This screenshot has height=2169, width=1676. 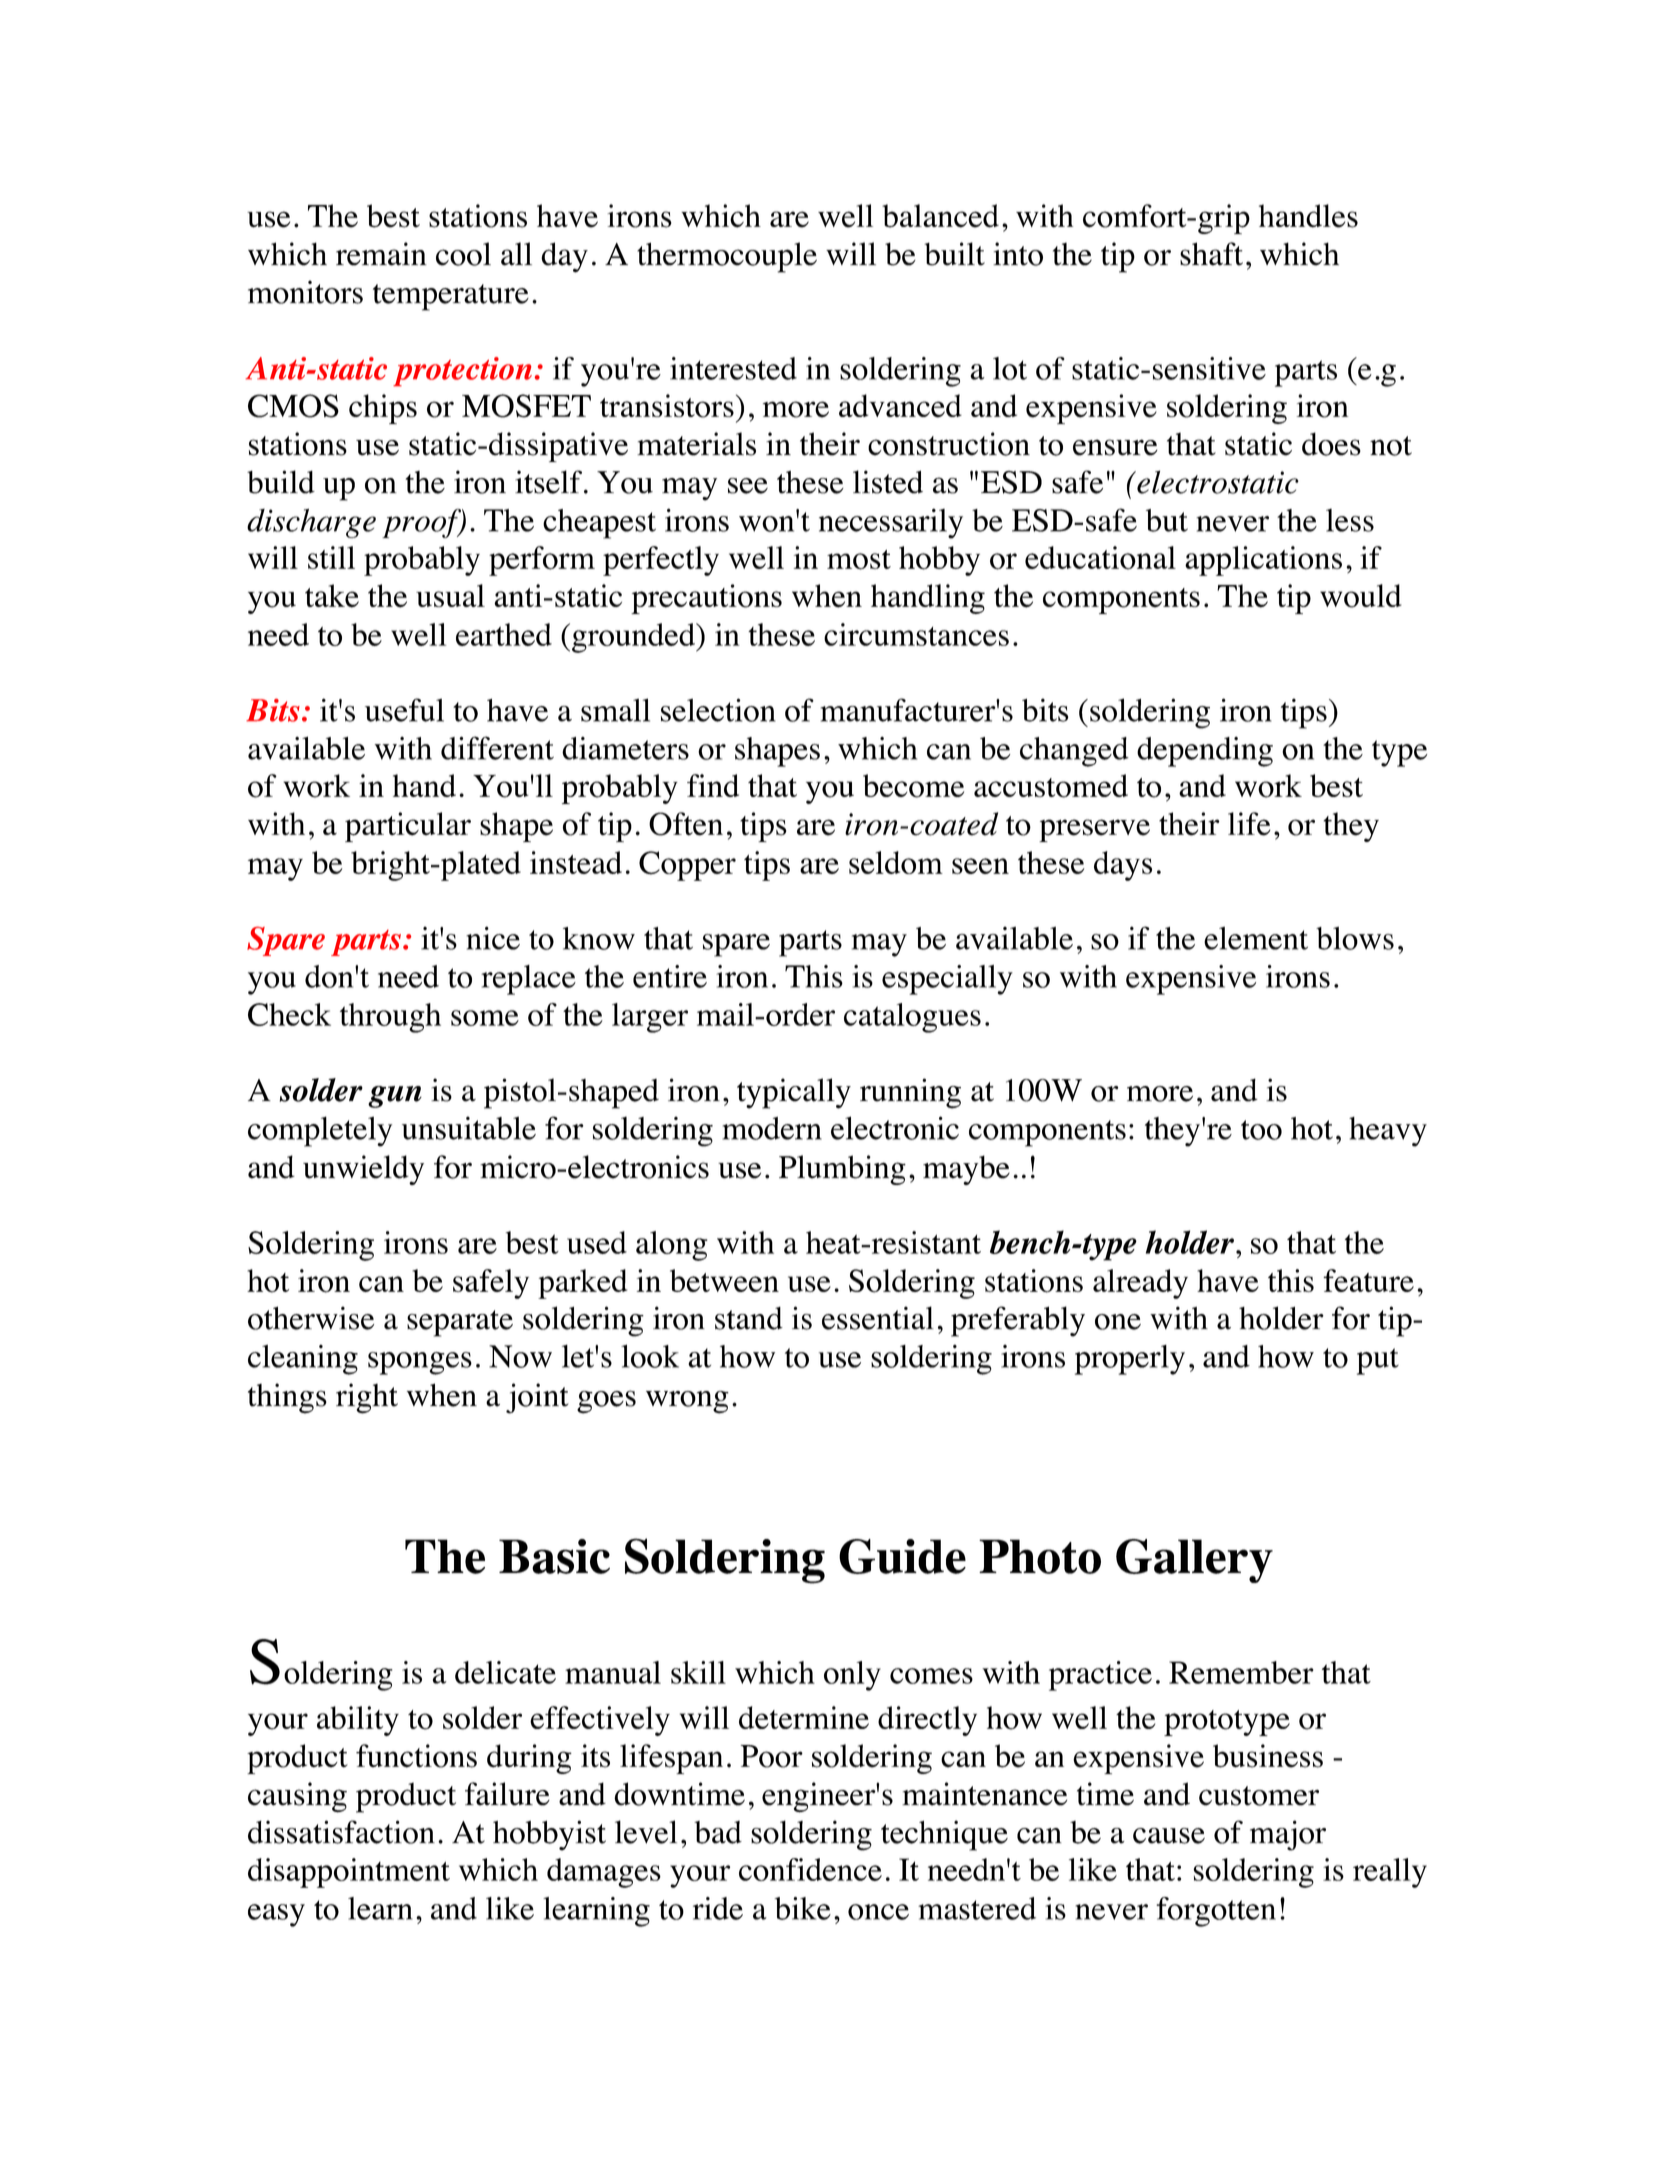 I want to click on major, so click(x=1288, y=1835).
